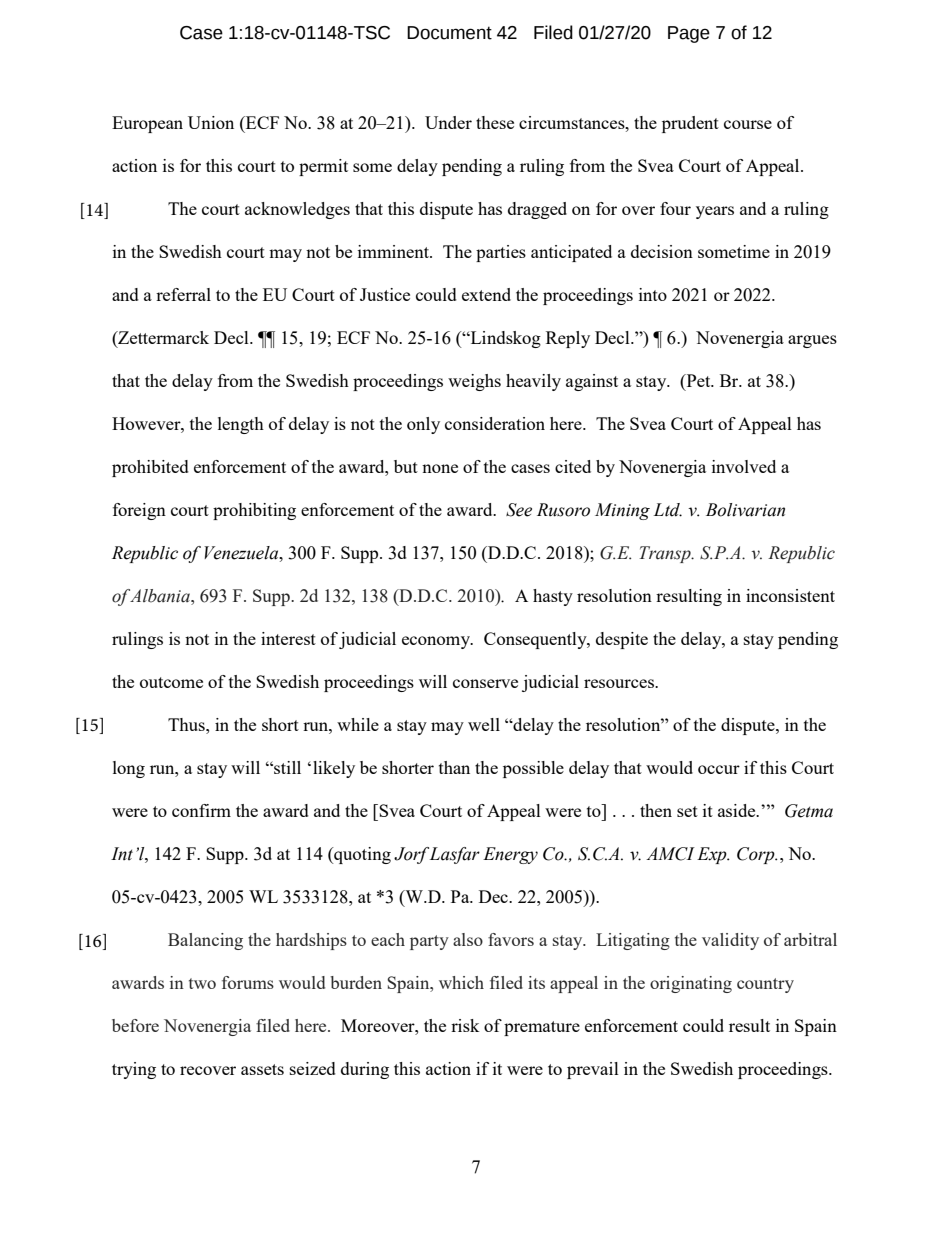 The width and height of the document is (952, 1233). Describe the element at coordinates (689, 34) in the document. I see `Page` at that location.
